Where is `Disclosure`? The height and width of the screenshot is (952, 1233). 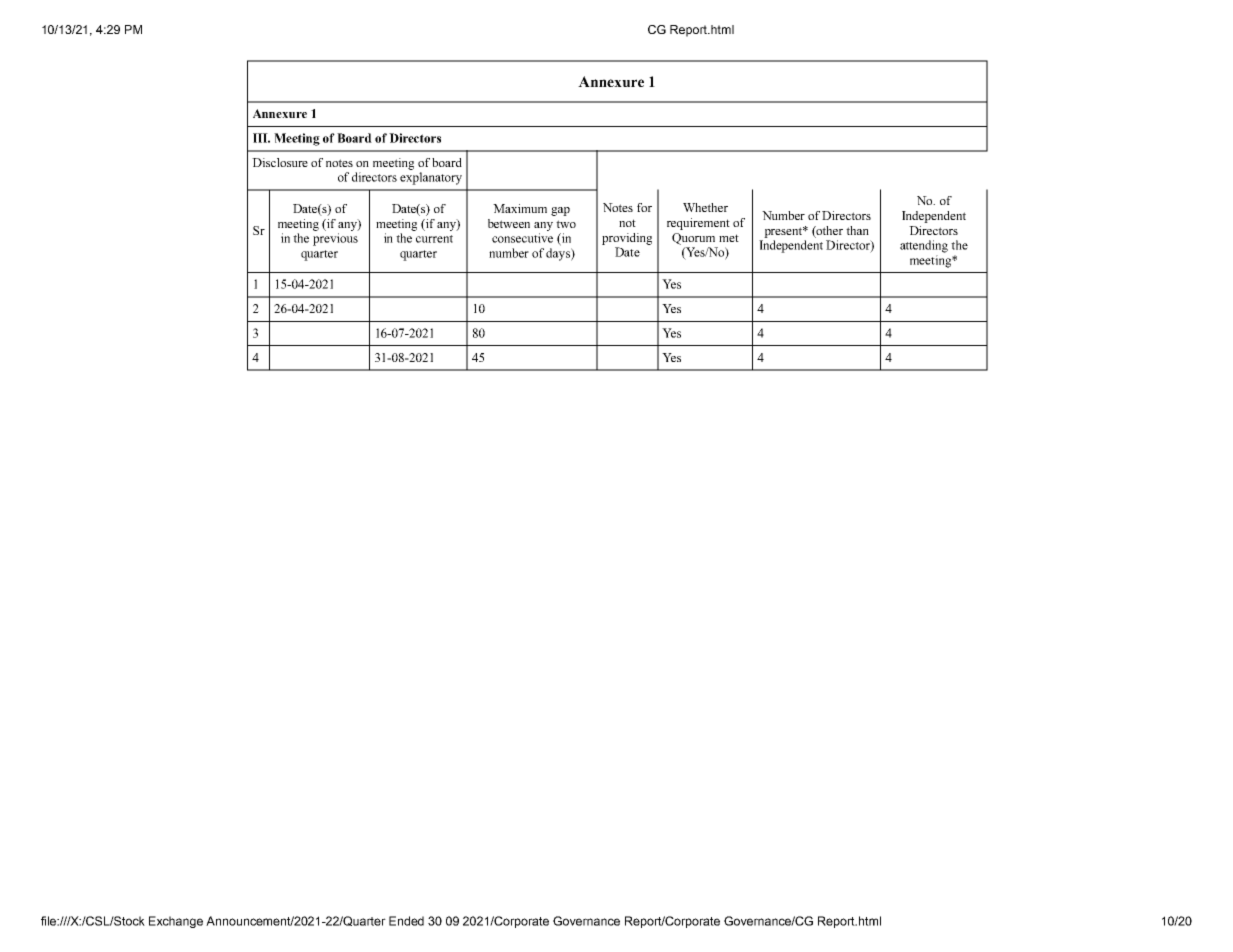 Disclosure is located at coordinates (280, 162).
